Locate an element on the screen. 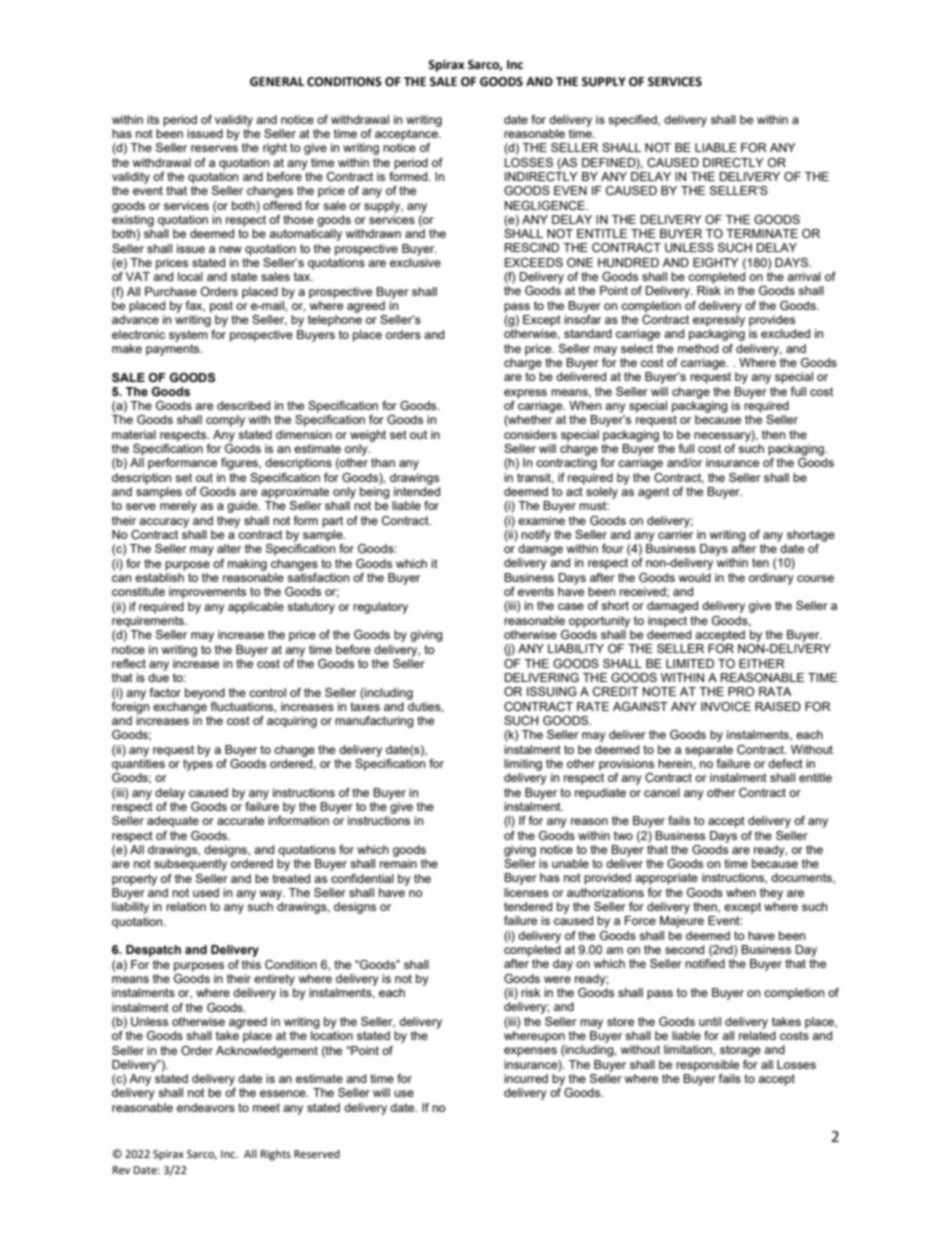  incurred is located at coordinates (526, 1078).
